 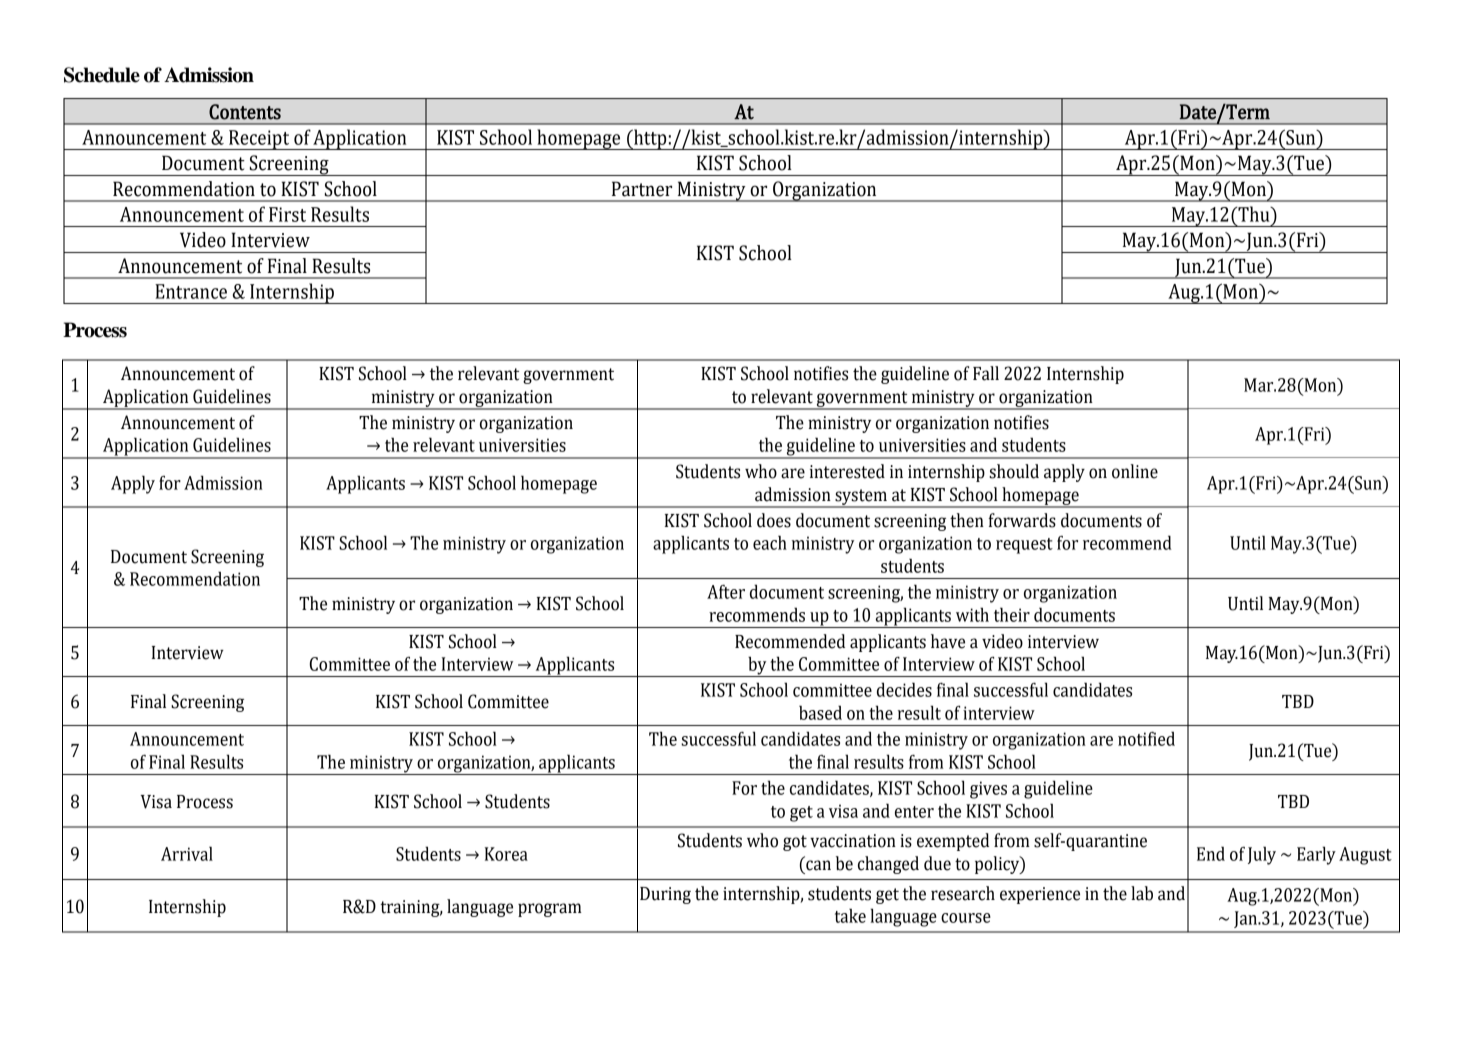 I want to click on online, so click(x=1135, y=471).
